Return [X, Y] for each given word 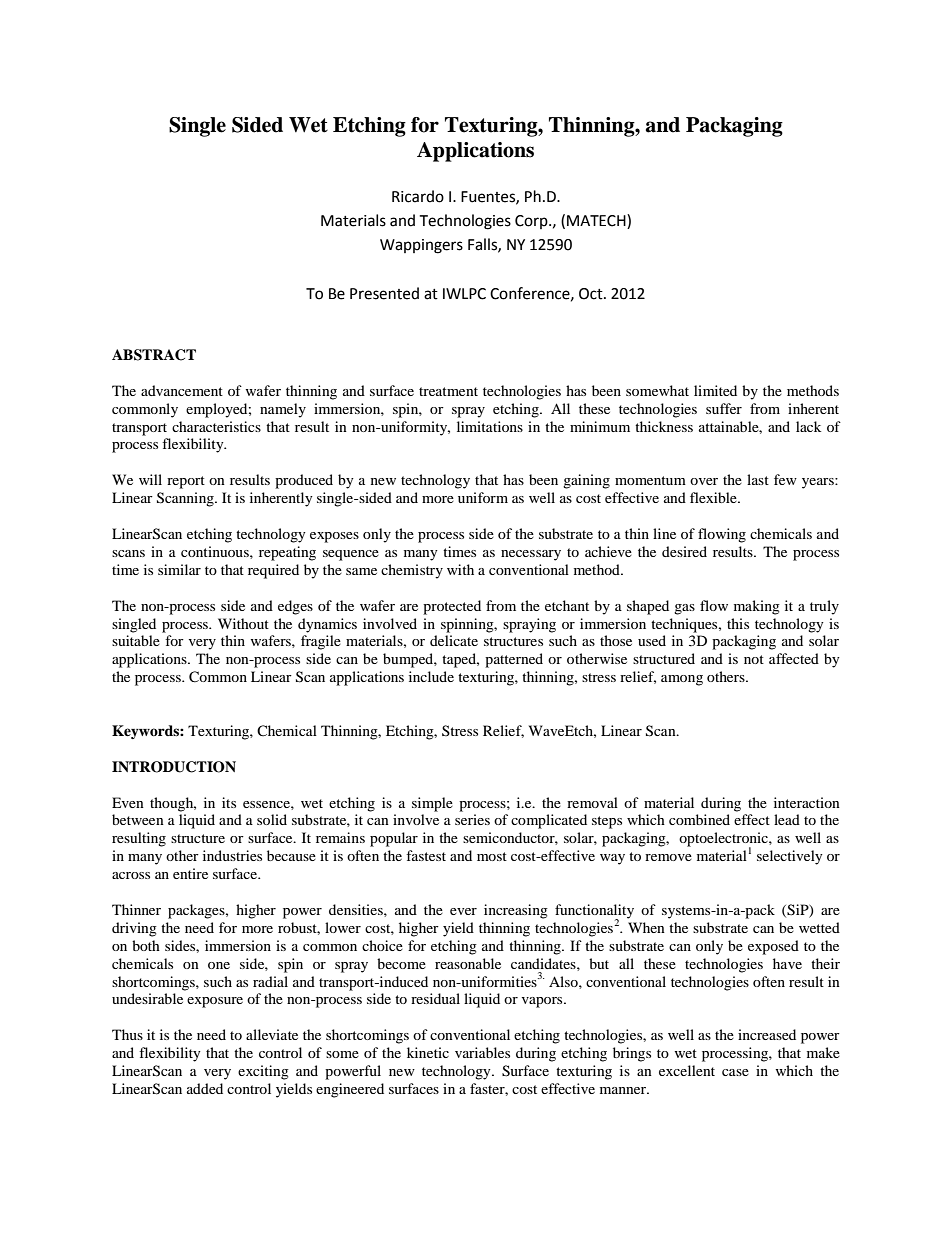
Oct [592, 294]
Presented [384, 293]
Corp [532, 222]
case [735, 1072]
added [205, 1088]
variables [482, 1052]
